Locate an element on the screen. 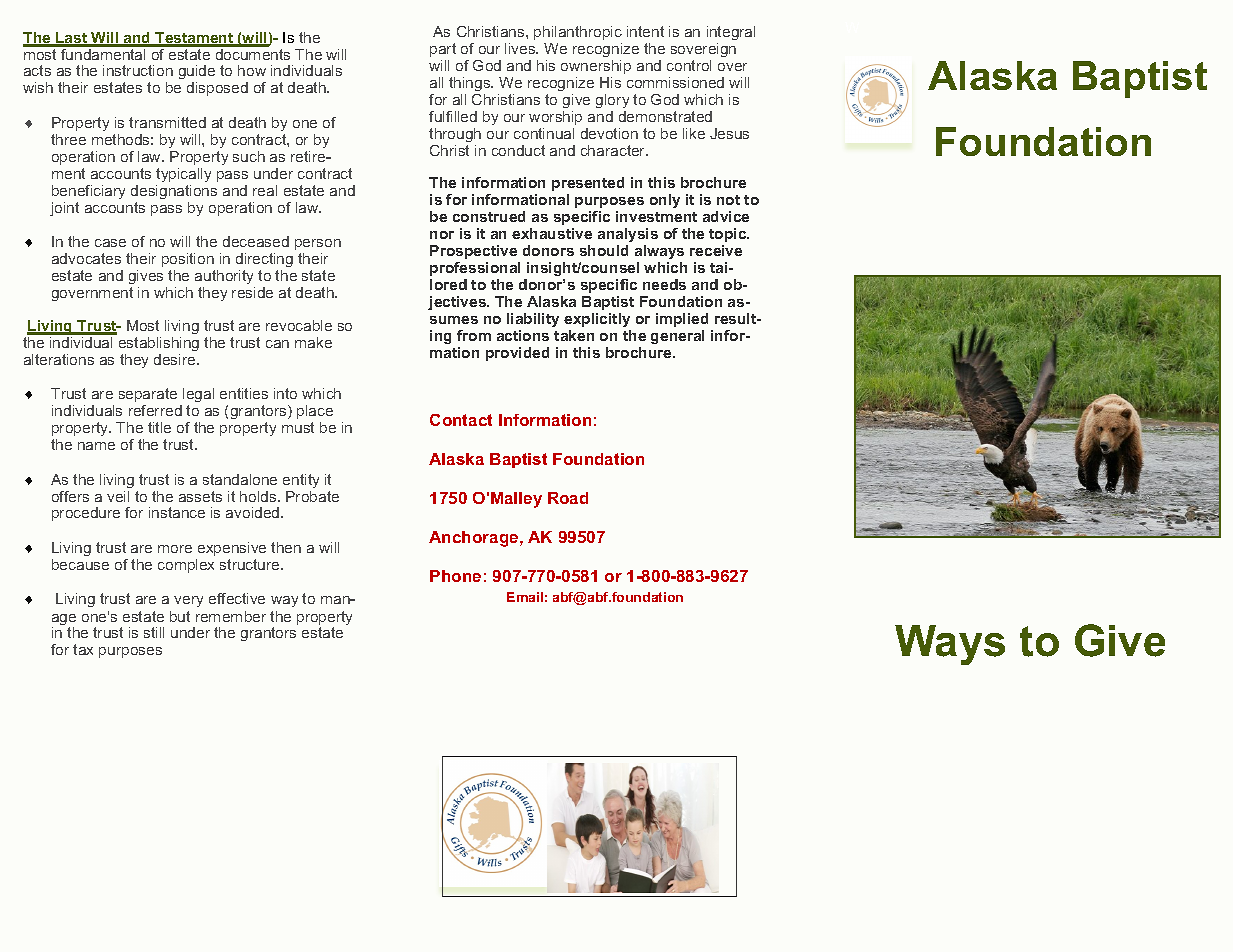 The width and height of the screenshot is (1233, 952). still is located at coordinates (154, 632).
